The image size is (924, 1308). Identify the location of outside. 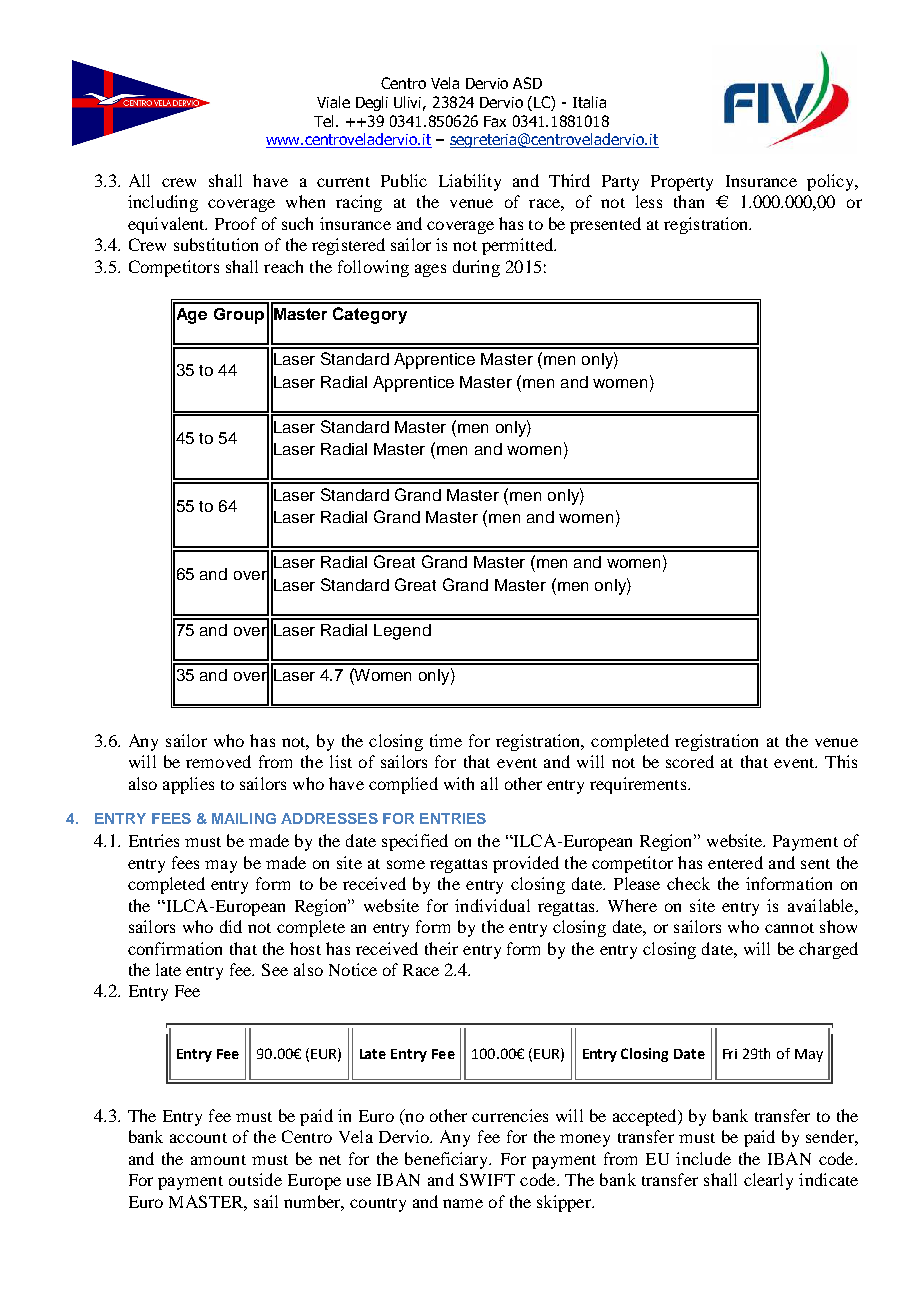
(255, 1179).
